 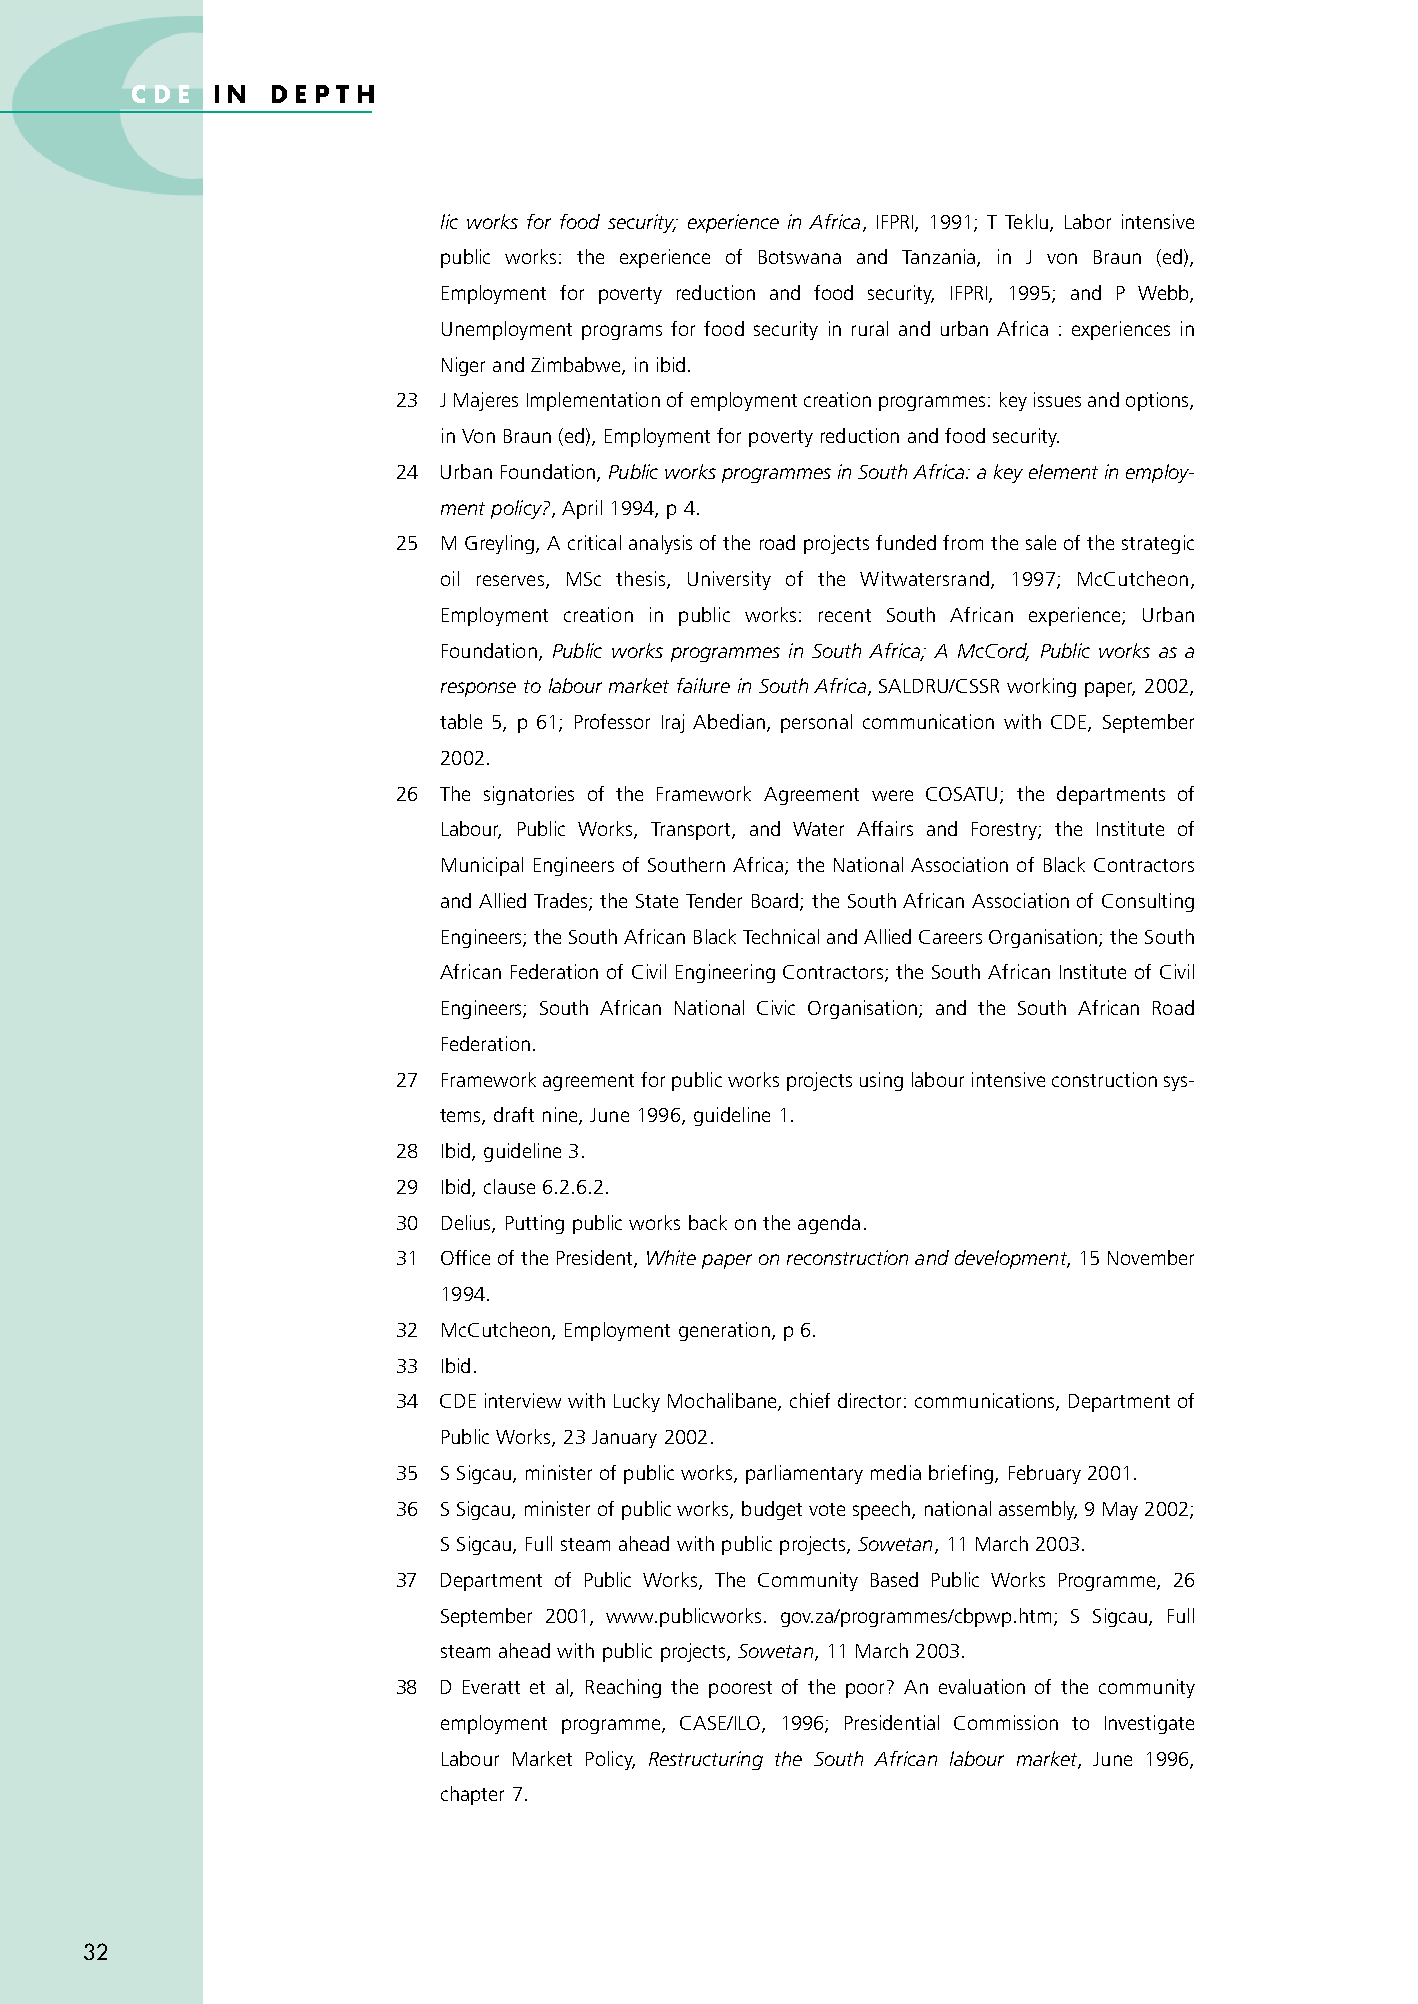 I want to click on DEPTH, so click(x=323, y=94).
